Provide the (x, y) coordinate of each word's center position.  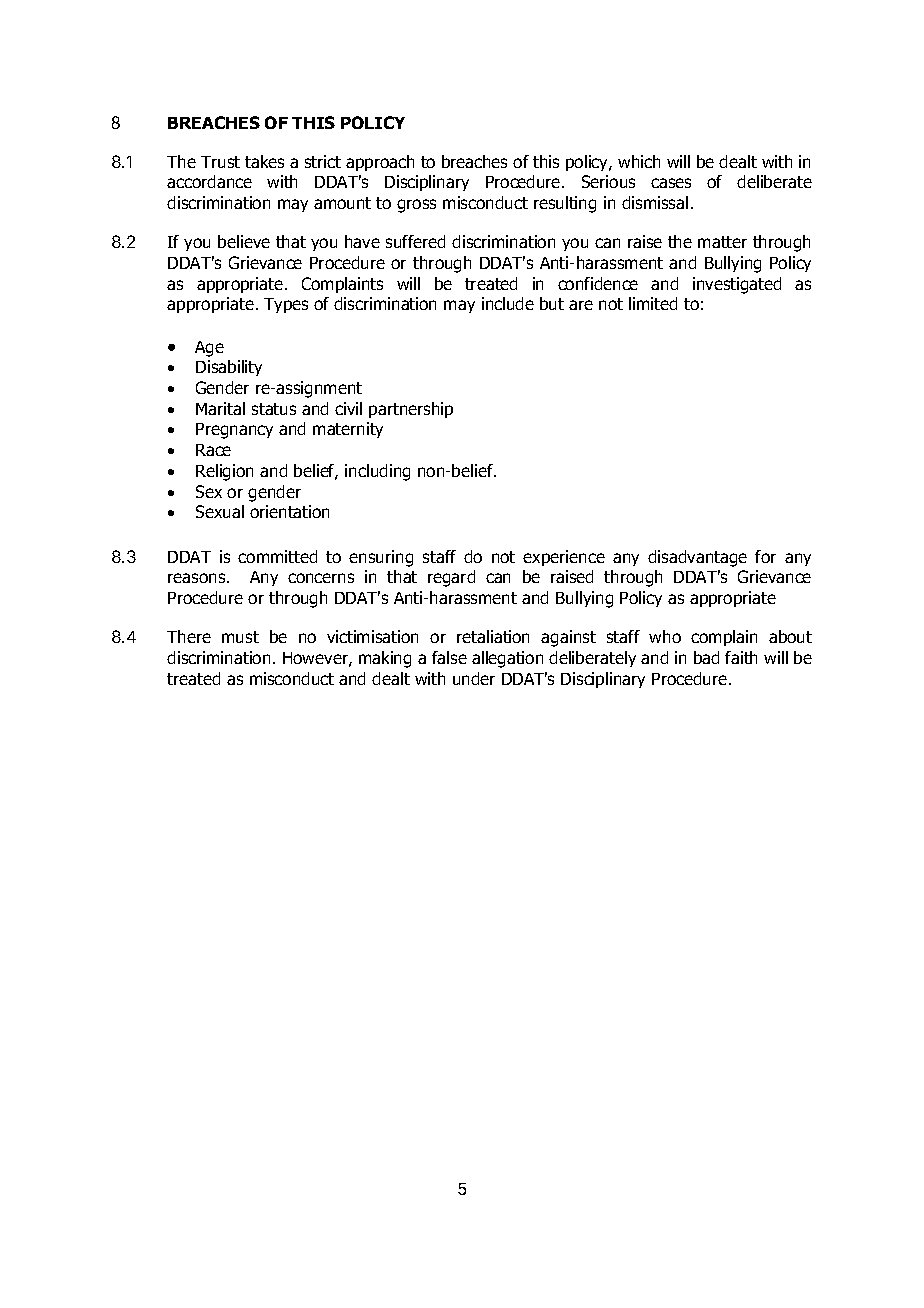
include (508, 303)
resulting (565, 204)
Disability (229, 368)
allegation (507, 659)
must (240, 637)
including (377, 472)
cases (671, 183)
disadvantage (697, 558)
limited (653, 303)
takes (264, 161)
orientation (289, 511)
